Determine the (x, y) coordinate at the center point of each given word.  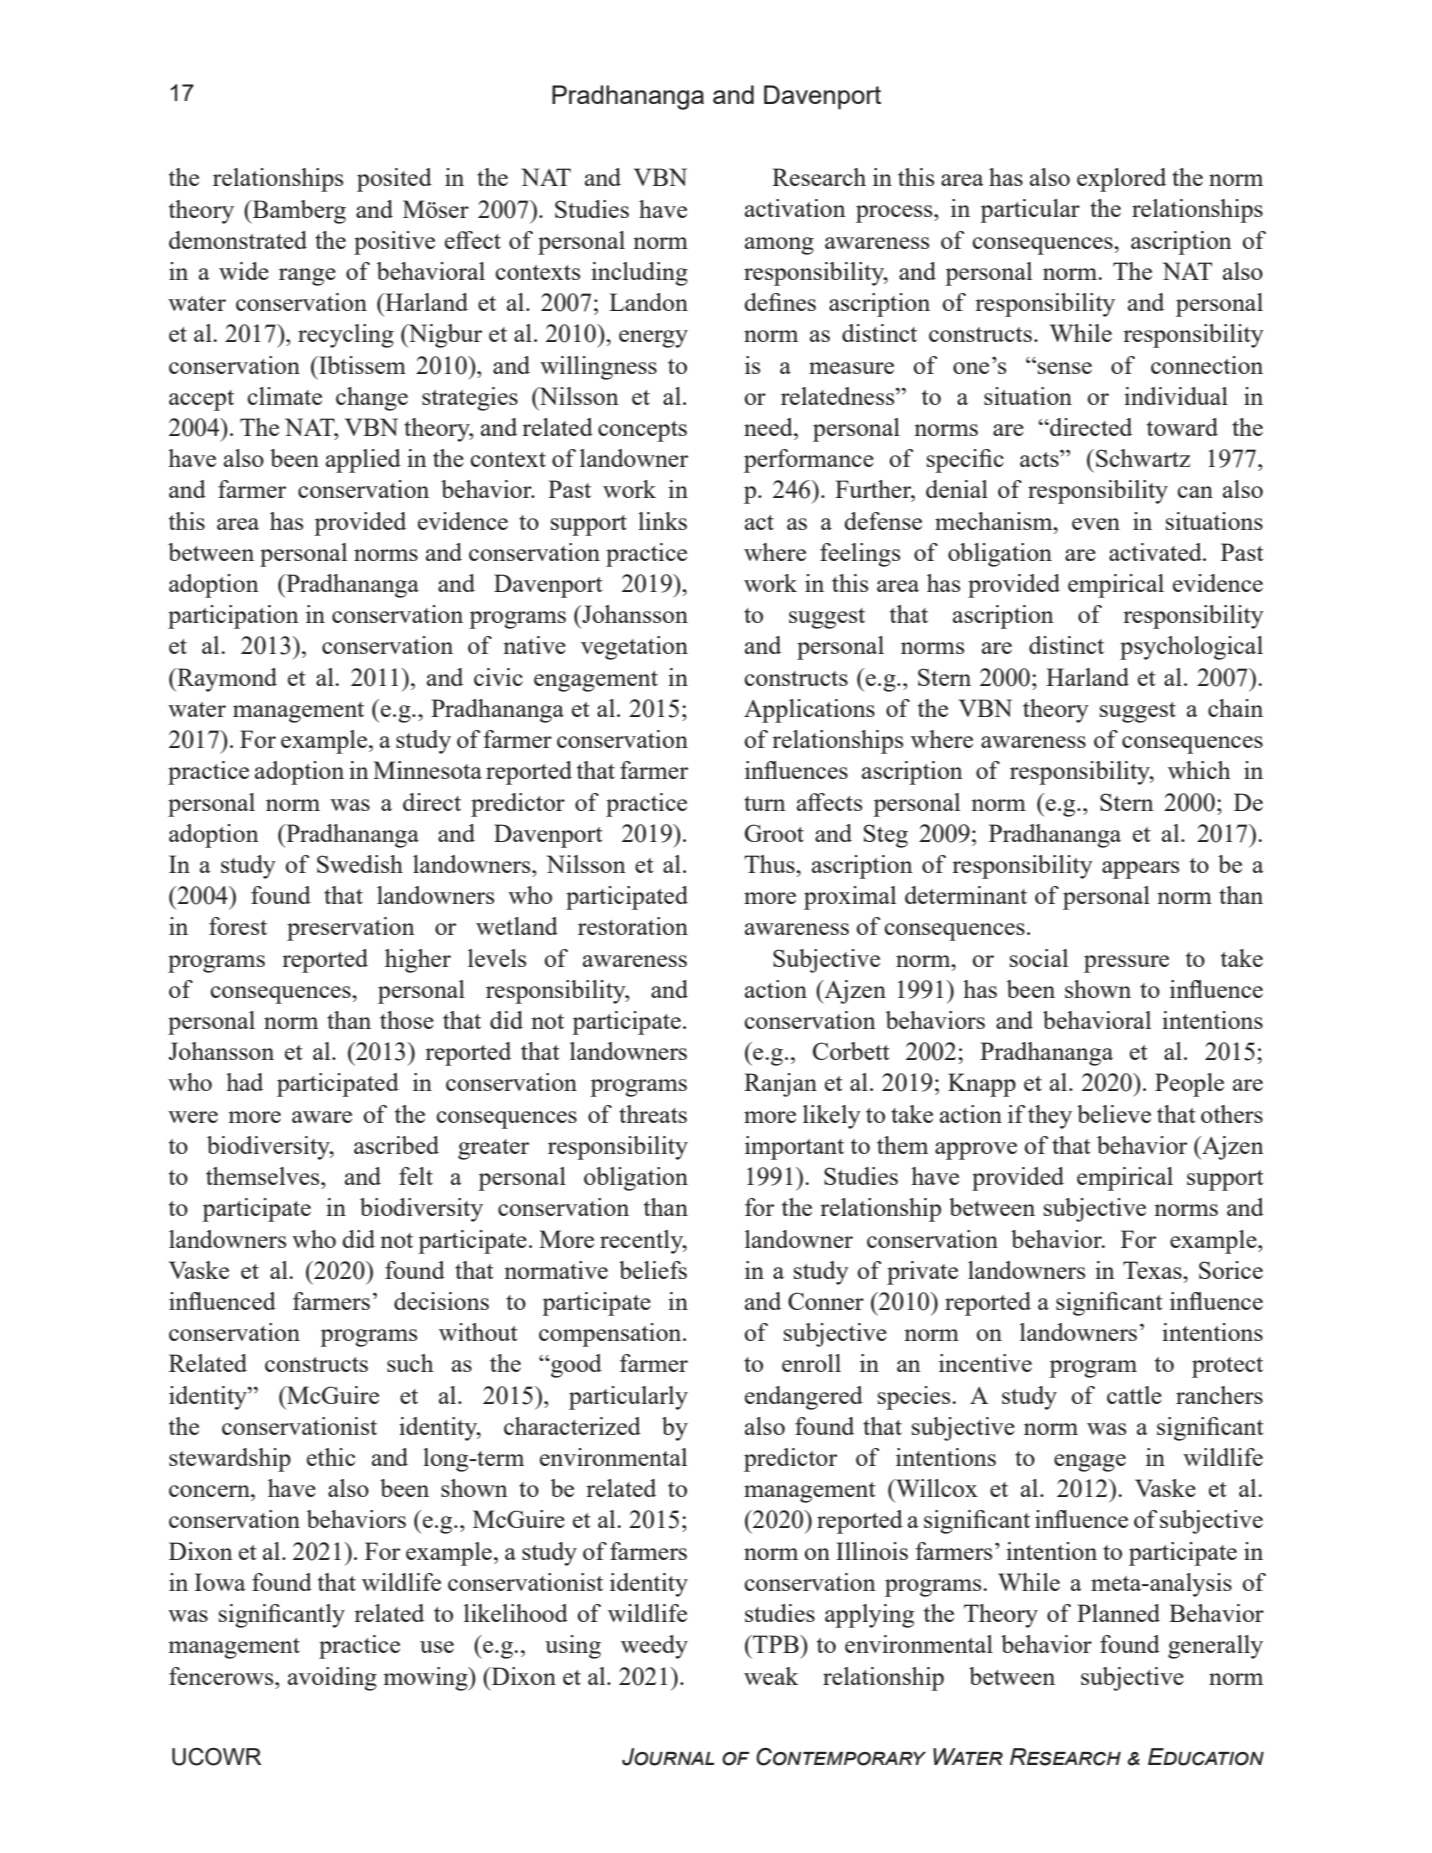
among (779, 246)
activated (1156, 552)
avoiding (332, 1679)
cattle (1134, 1395)
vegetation (634, 648)
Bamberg (298, 212)
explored (1121, 180)
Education (1206, 1757)
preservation (351, 929)
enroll (811, 1363)
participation (233, 617)
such (410, 1363)
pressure (1126, 964)
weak (771, 1676)
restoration (633, 926)
